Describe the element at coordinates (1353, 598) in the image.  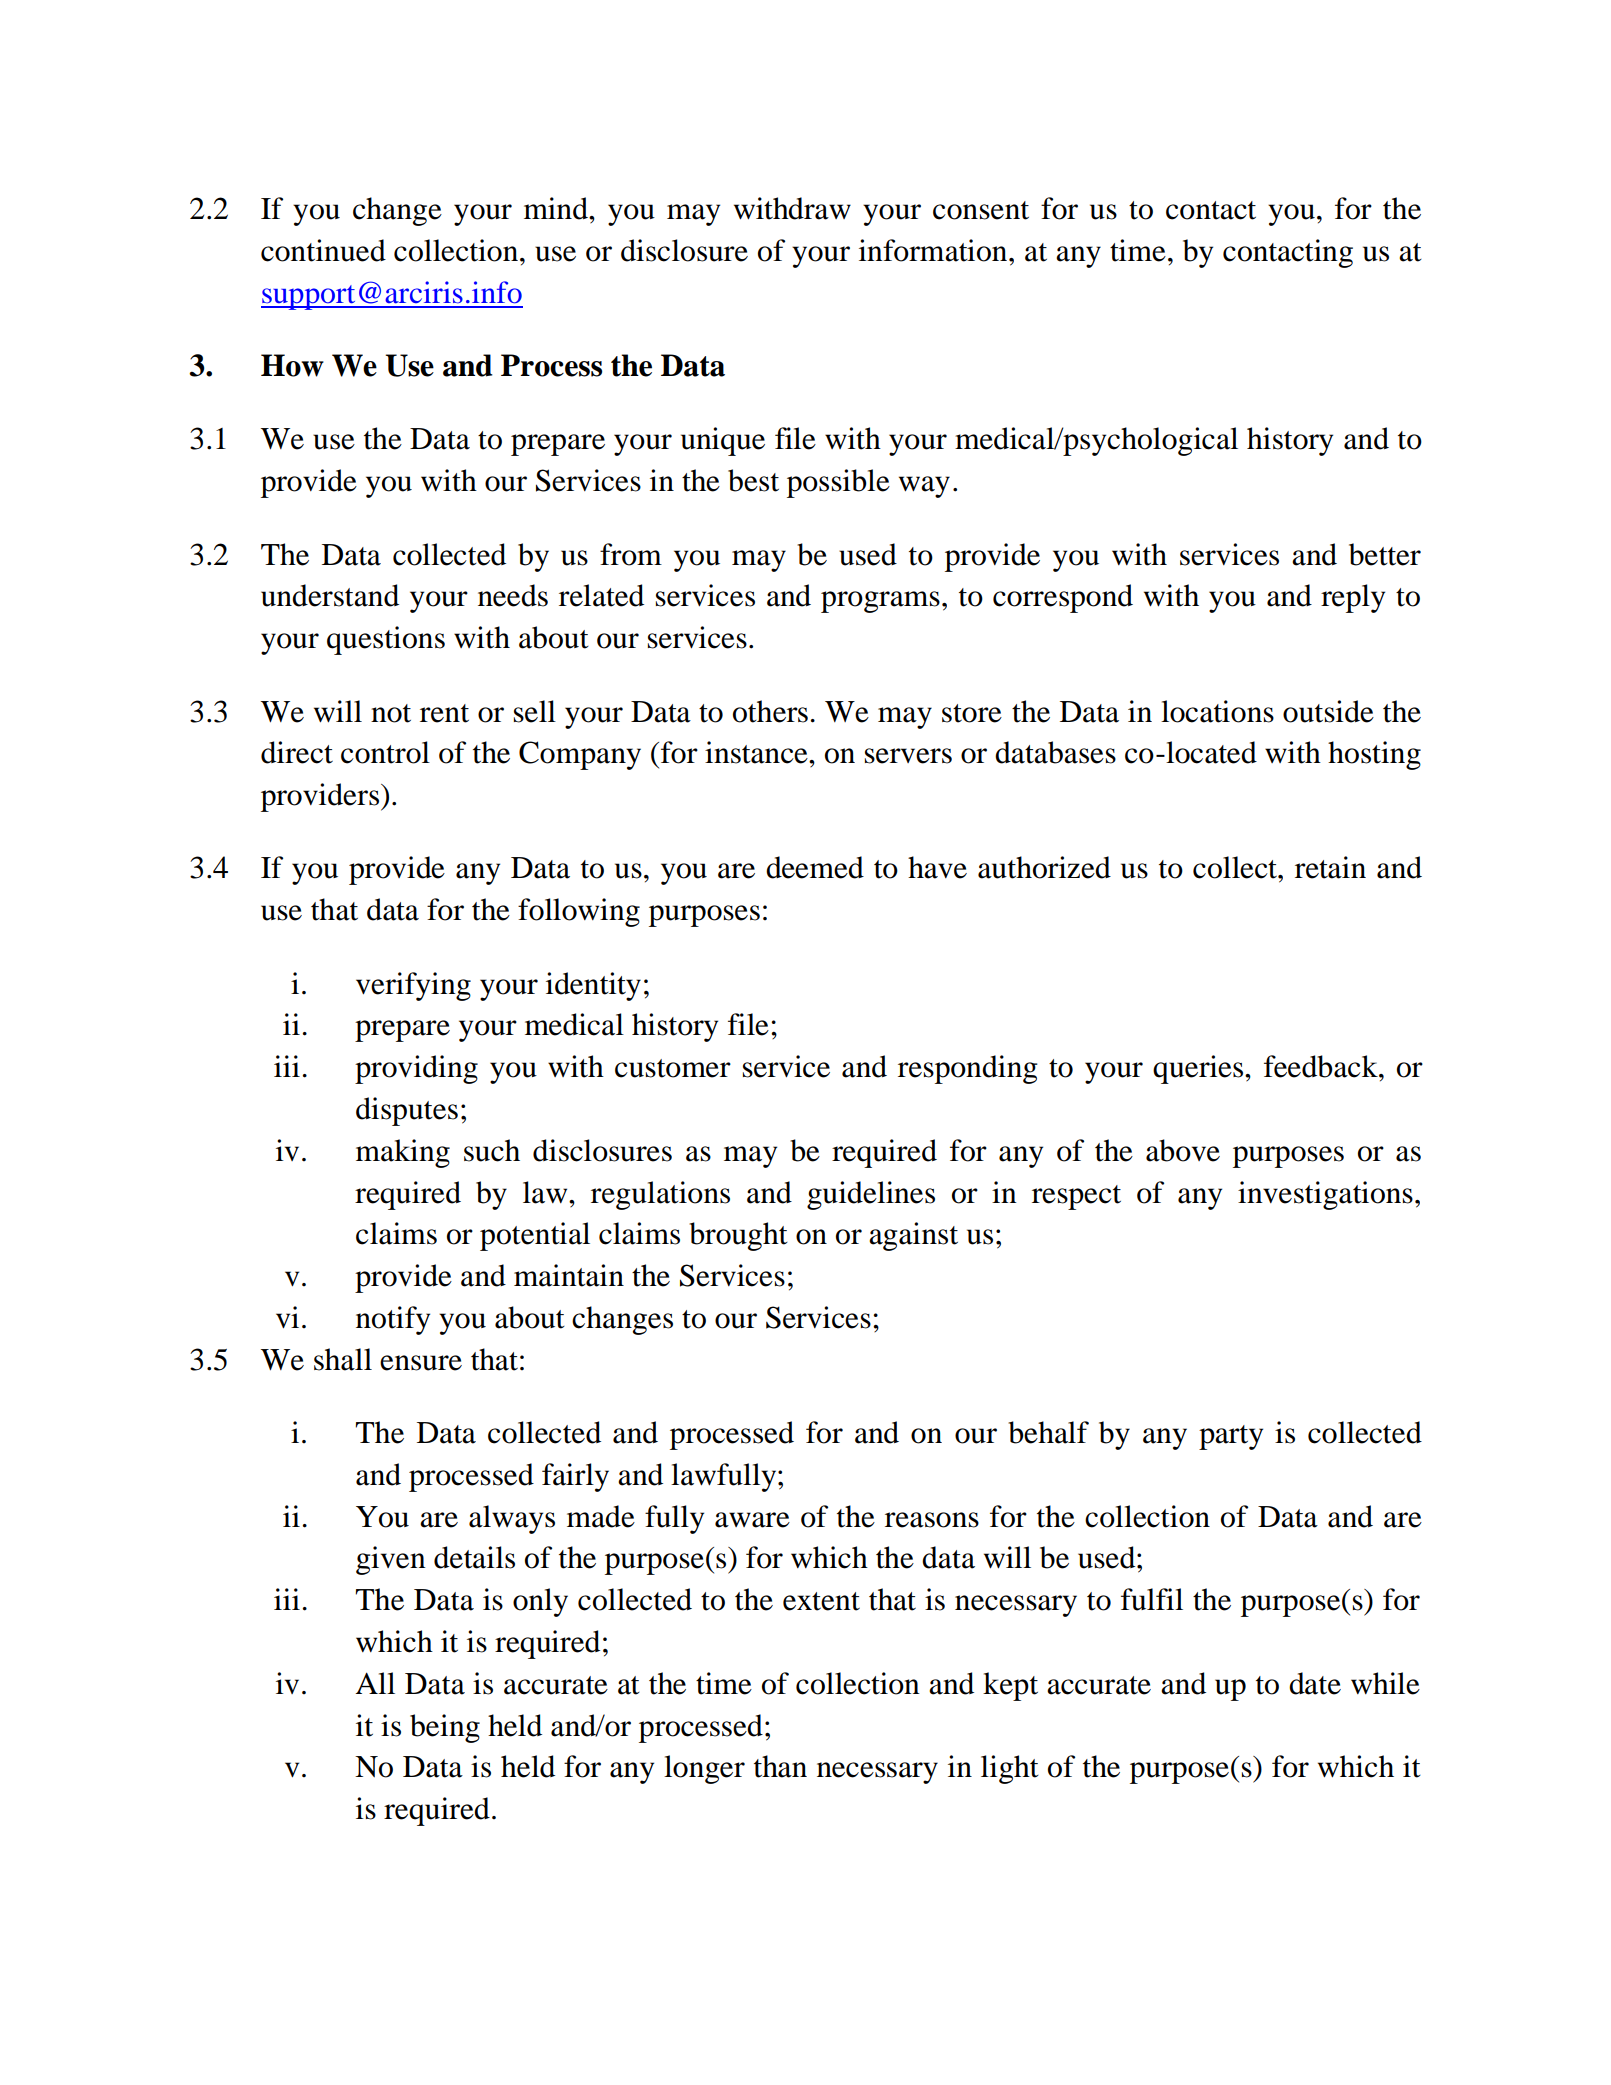
I see `reply` at that location.
